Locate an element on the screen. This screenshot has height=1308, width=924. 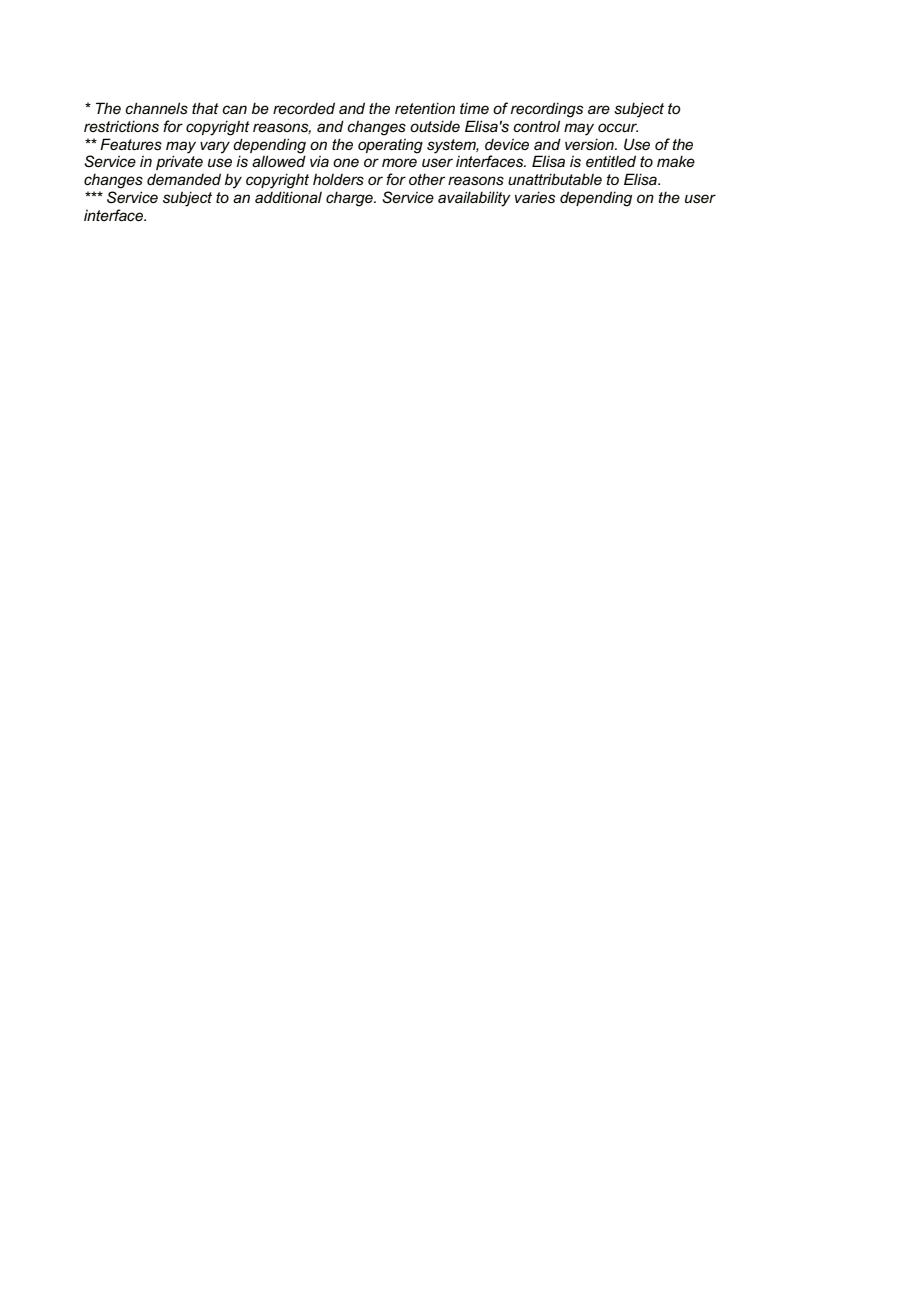
additional is located at coordinates (288, 197).
